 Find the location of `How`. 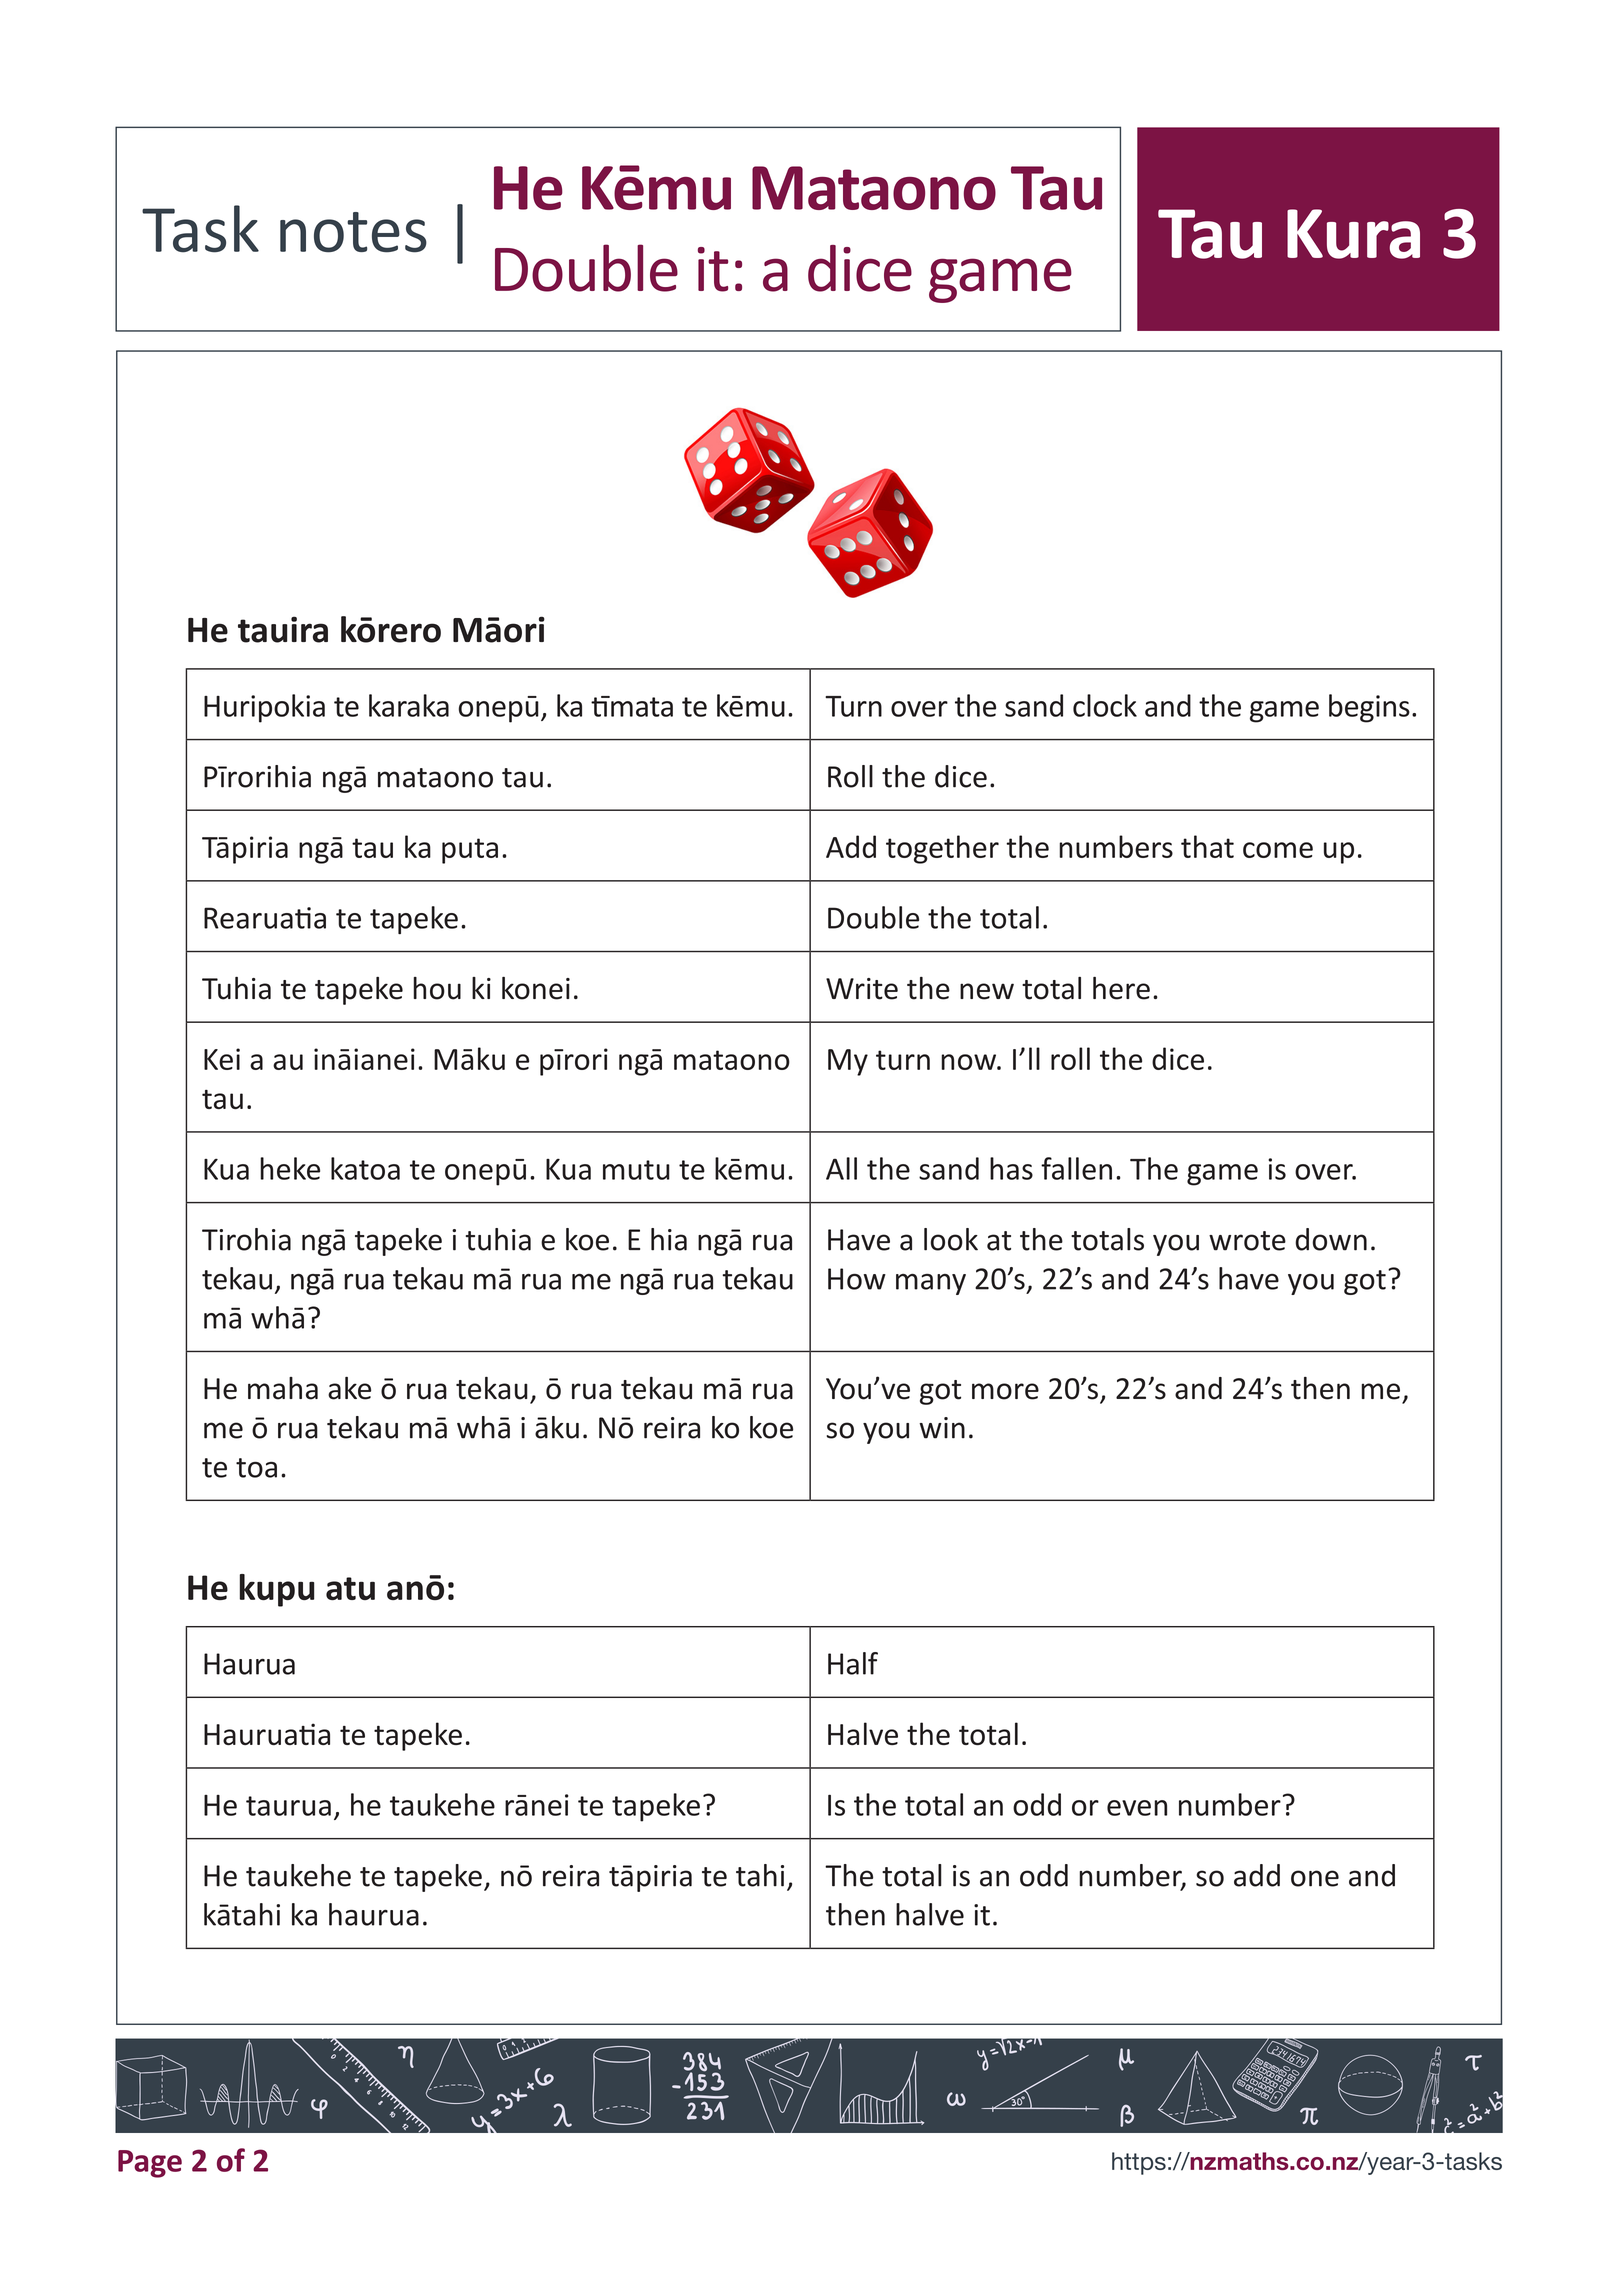

How is located at coordinates (857, 1279).
